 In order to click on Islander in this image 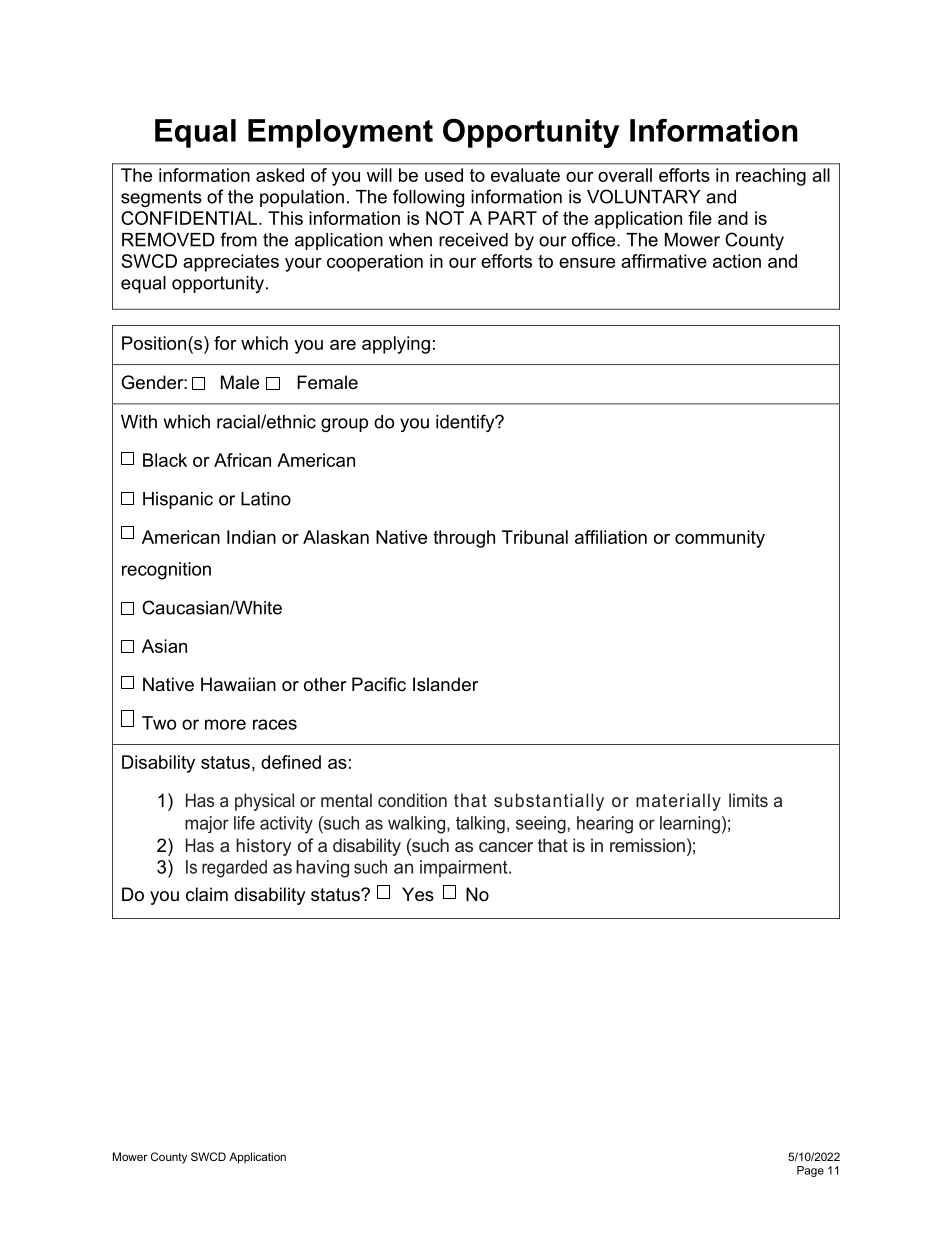, I will do `click(445, 684)`.
